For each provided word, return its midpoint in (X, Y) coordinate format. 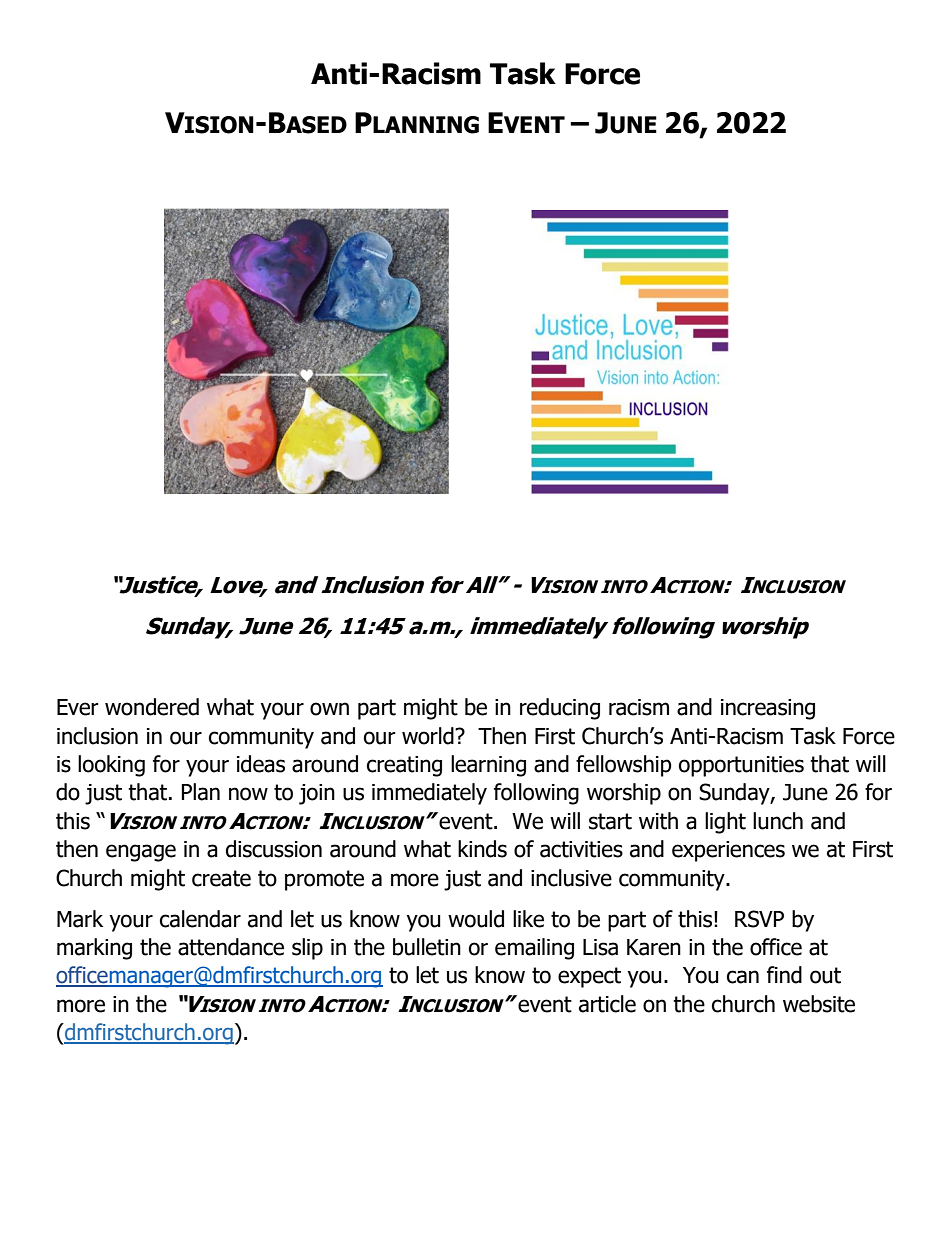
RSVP (759, 919)
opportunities (741, 766)
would (476, 919)
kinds (482, 849)
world (429, 736)
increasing (768, 709)
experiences (728, 851)
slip (307, 949)
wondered (152, 707)
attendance (231, 947)
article (607, 1004)
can (743, 977)
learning (488, 766)
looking (111, 766)
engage (141, 853)
